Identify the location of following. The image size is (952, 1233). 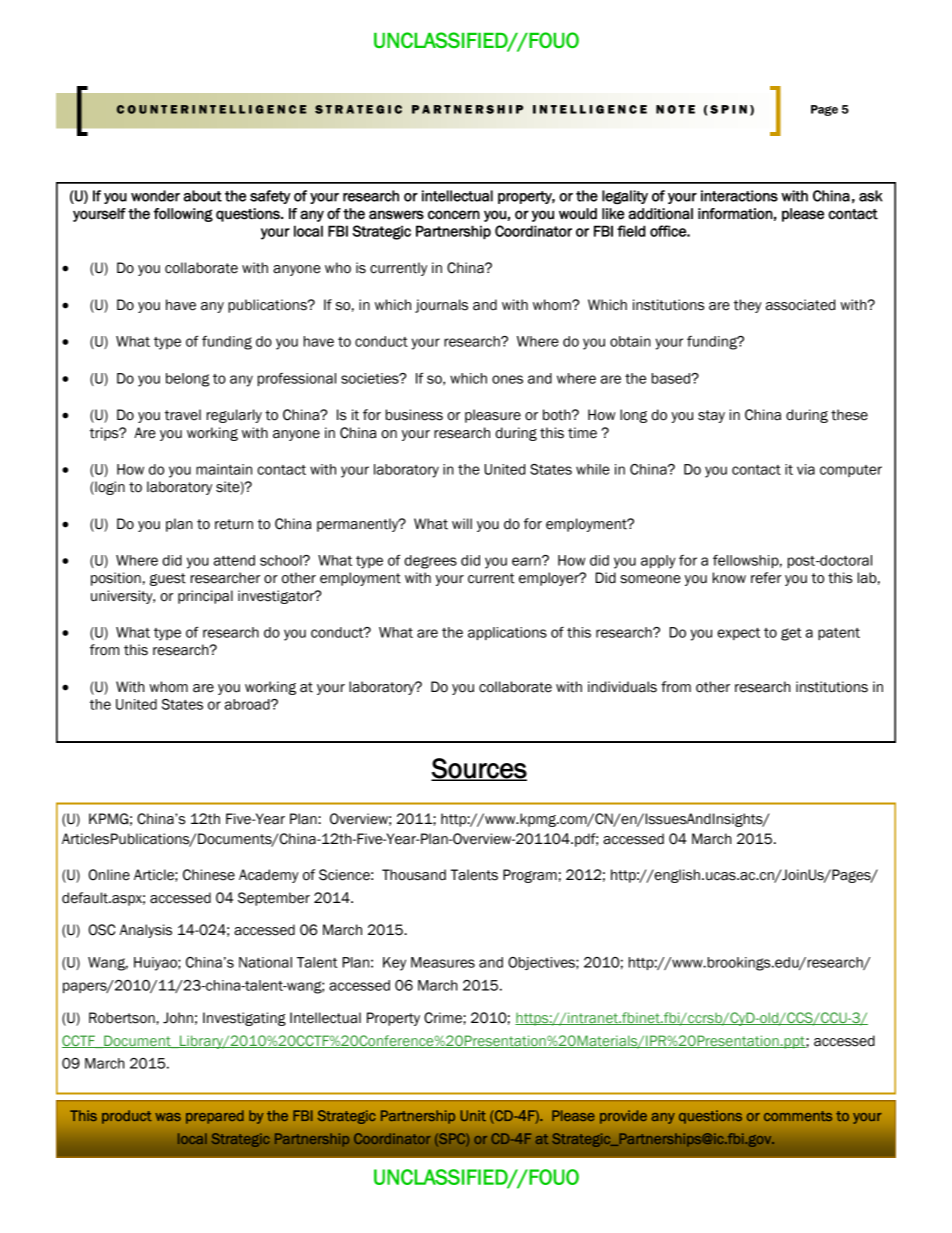
(183, 215).
